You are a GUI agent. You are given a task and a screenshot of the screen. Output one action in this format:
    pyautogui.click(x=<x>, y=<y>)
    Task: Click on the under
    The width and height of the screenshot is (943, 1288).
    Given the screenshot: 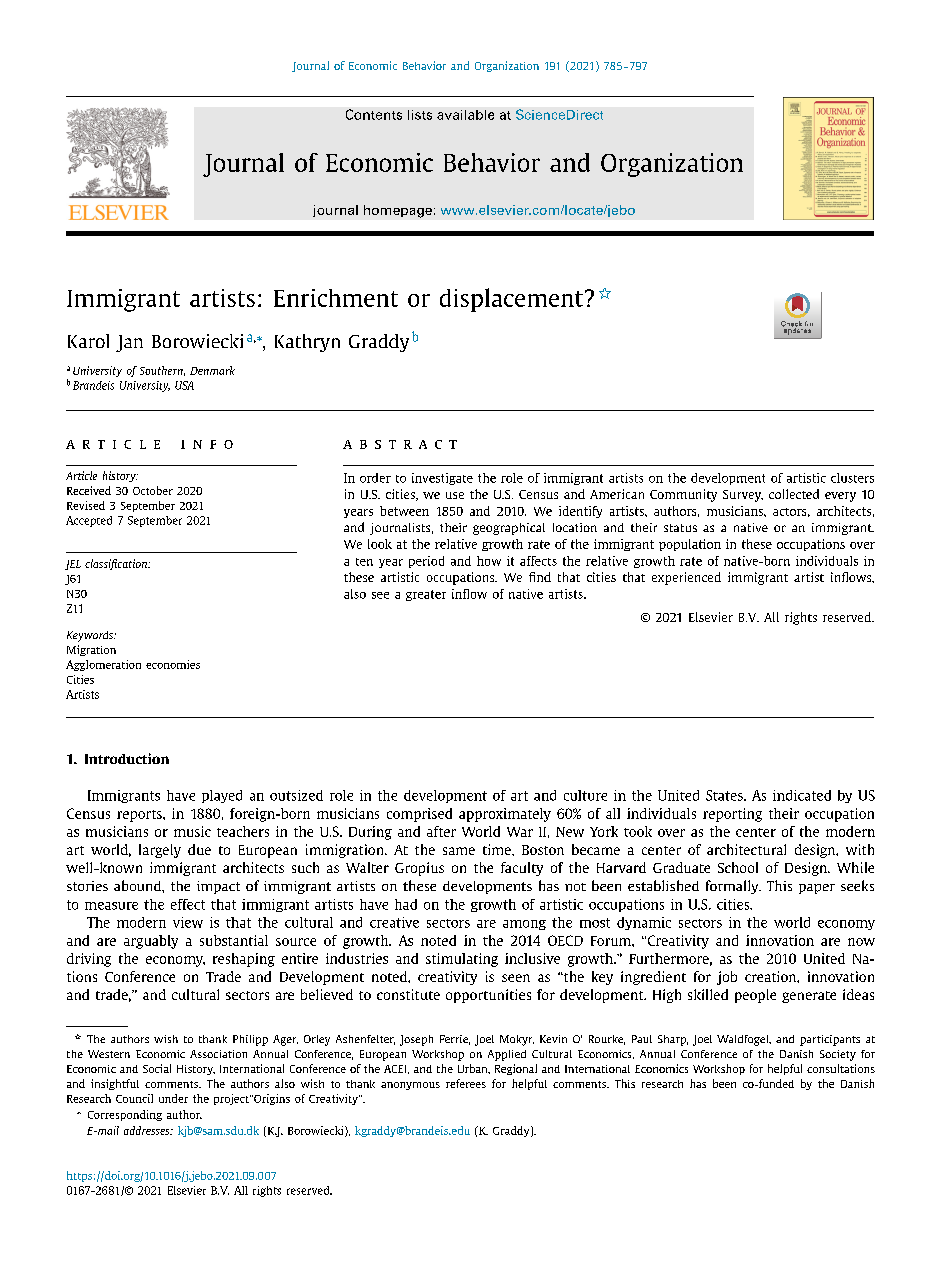 What is the action you would take?
    pyautogui.click(x=173, y=1098)
